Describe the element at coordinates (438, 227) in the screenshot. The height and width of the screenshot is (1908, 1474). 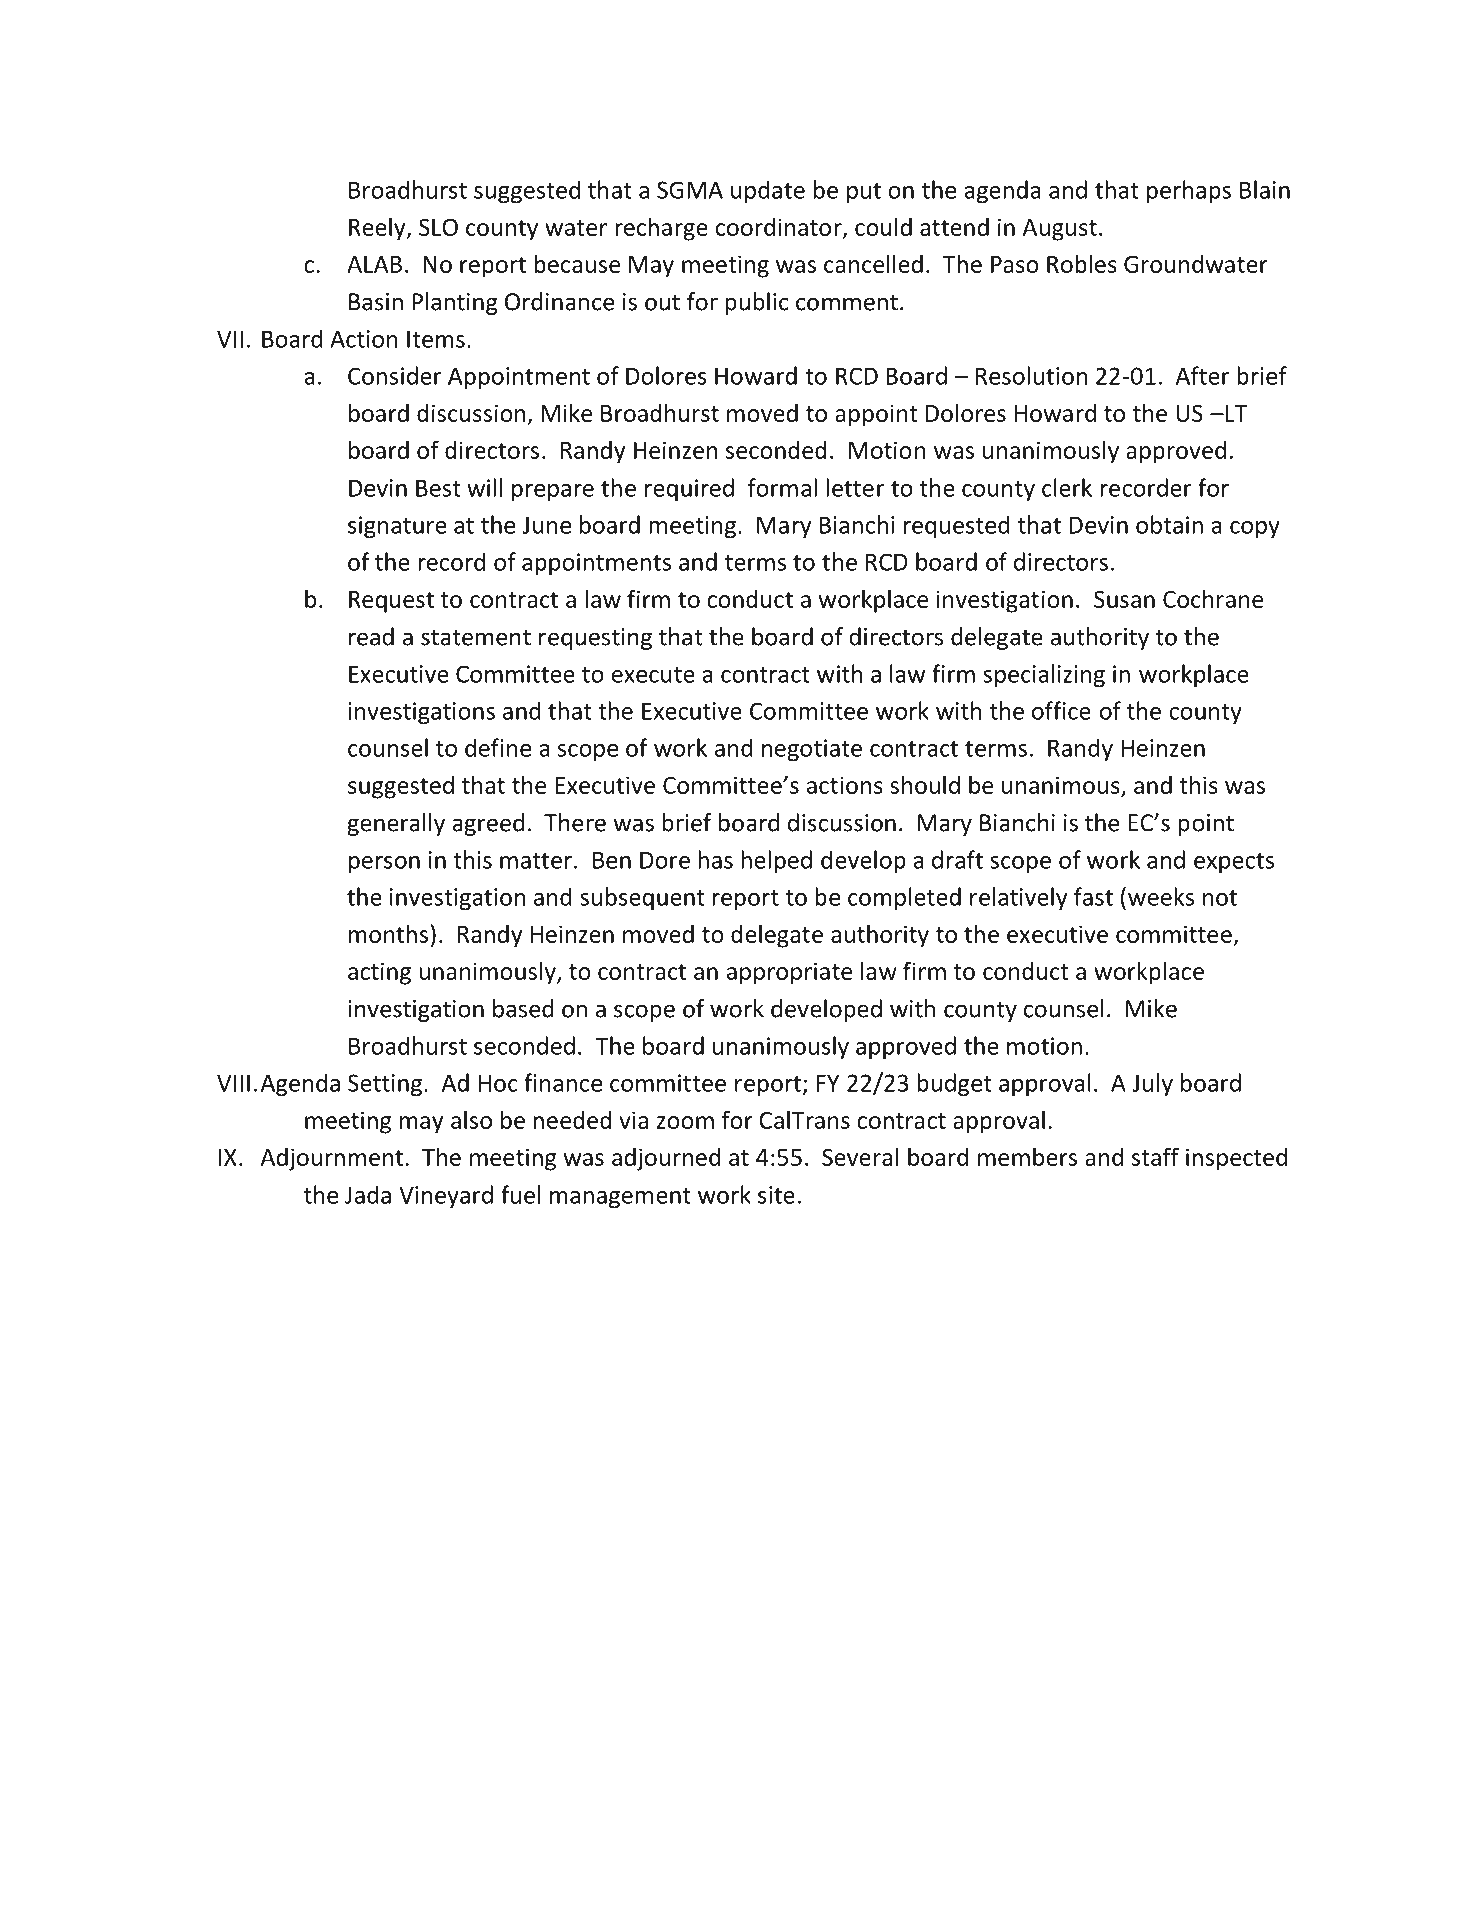
I see `SLO` at that location.
